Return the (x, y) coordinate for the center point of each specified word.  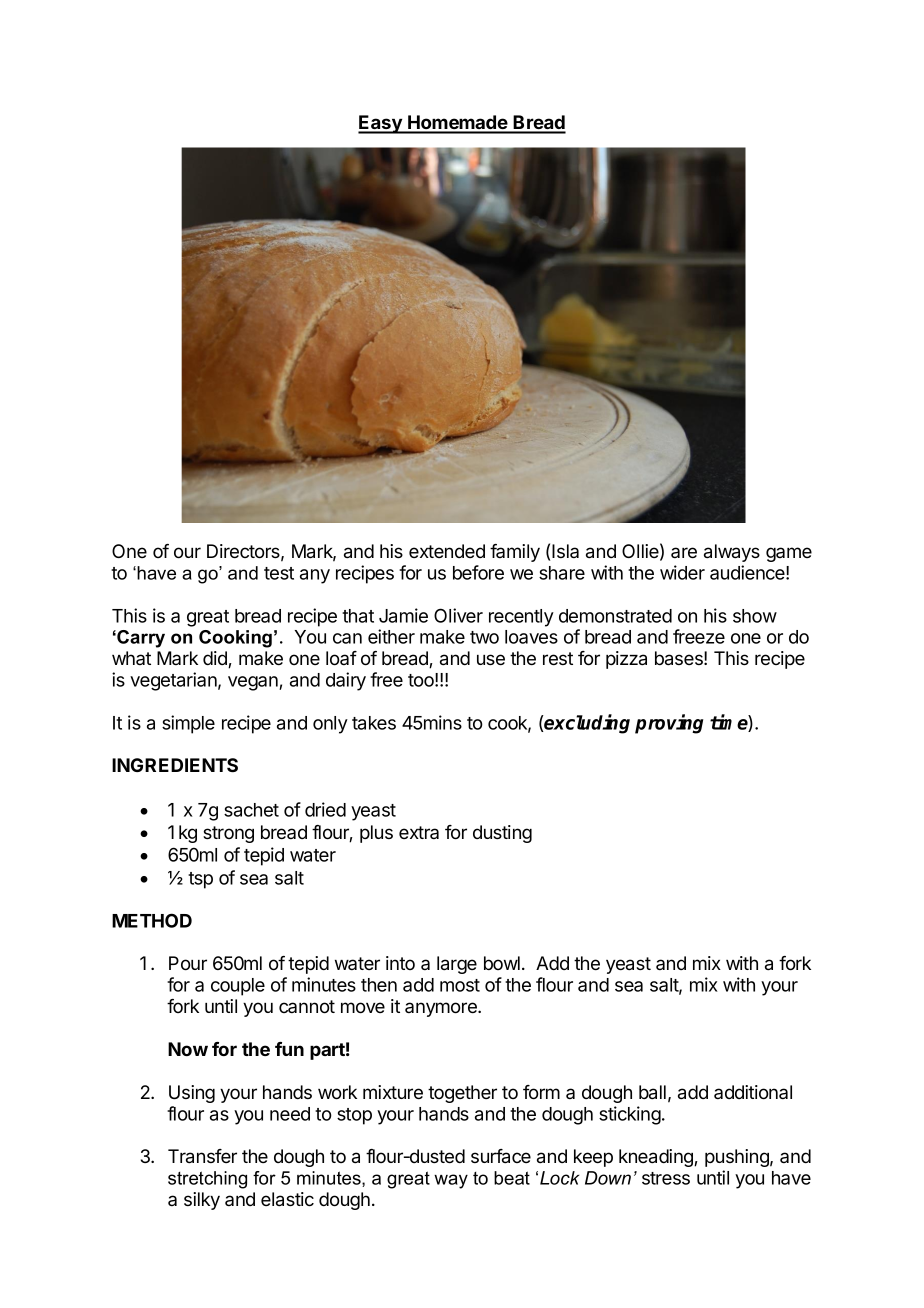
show (755, 616)
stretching (207, 1180)
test (279, 573)
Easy (381, 124)
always (732, 553)
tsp (200, 880)
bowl (502, 963)
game (789, 554)
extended (447, 551)
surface (501, 1156)
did (216, 659)
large (457, 965)
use (491, 659)
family (515, 553)
